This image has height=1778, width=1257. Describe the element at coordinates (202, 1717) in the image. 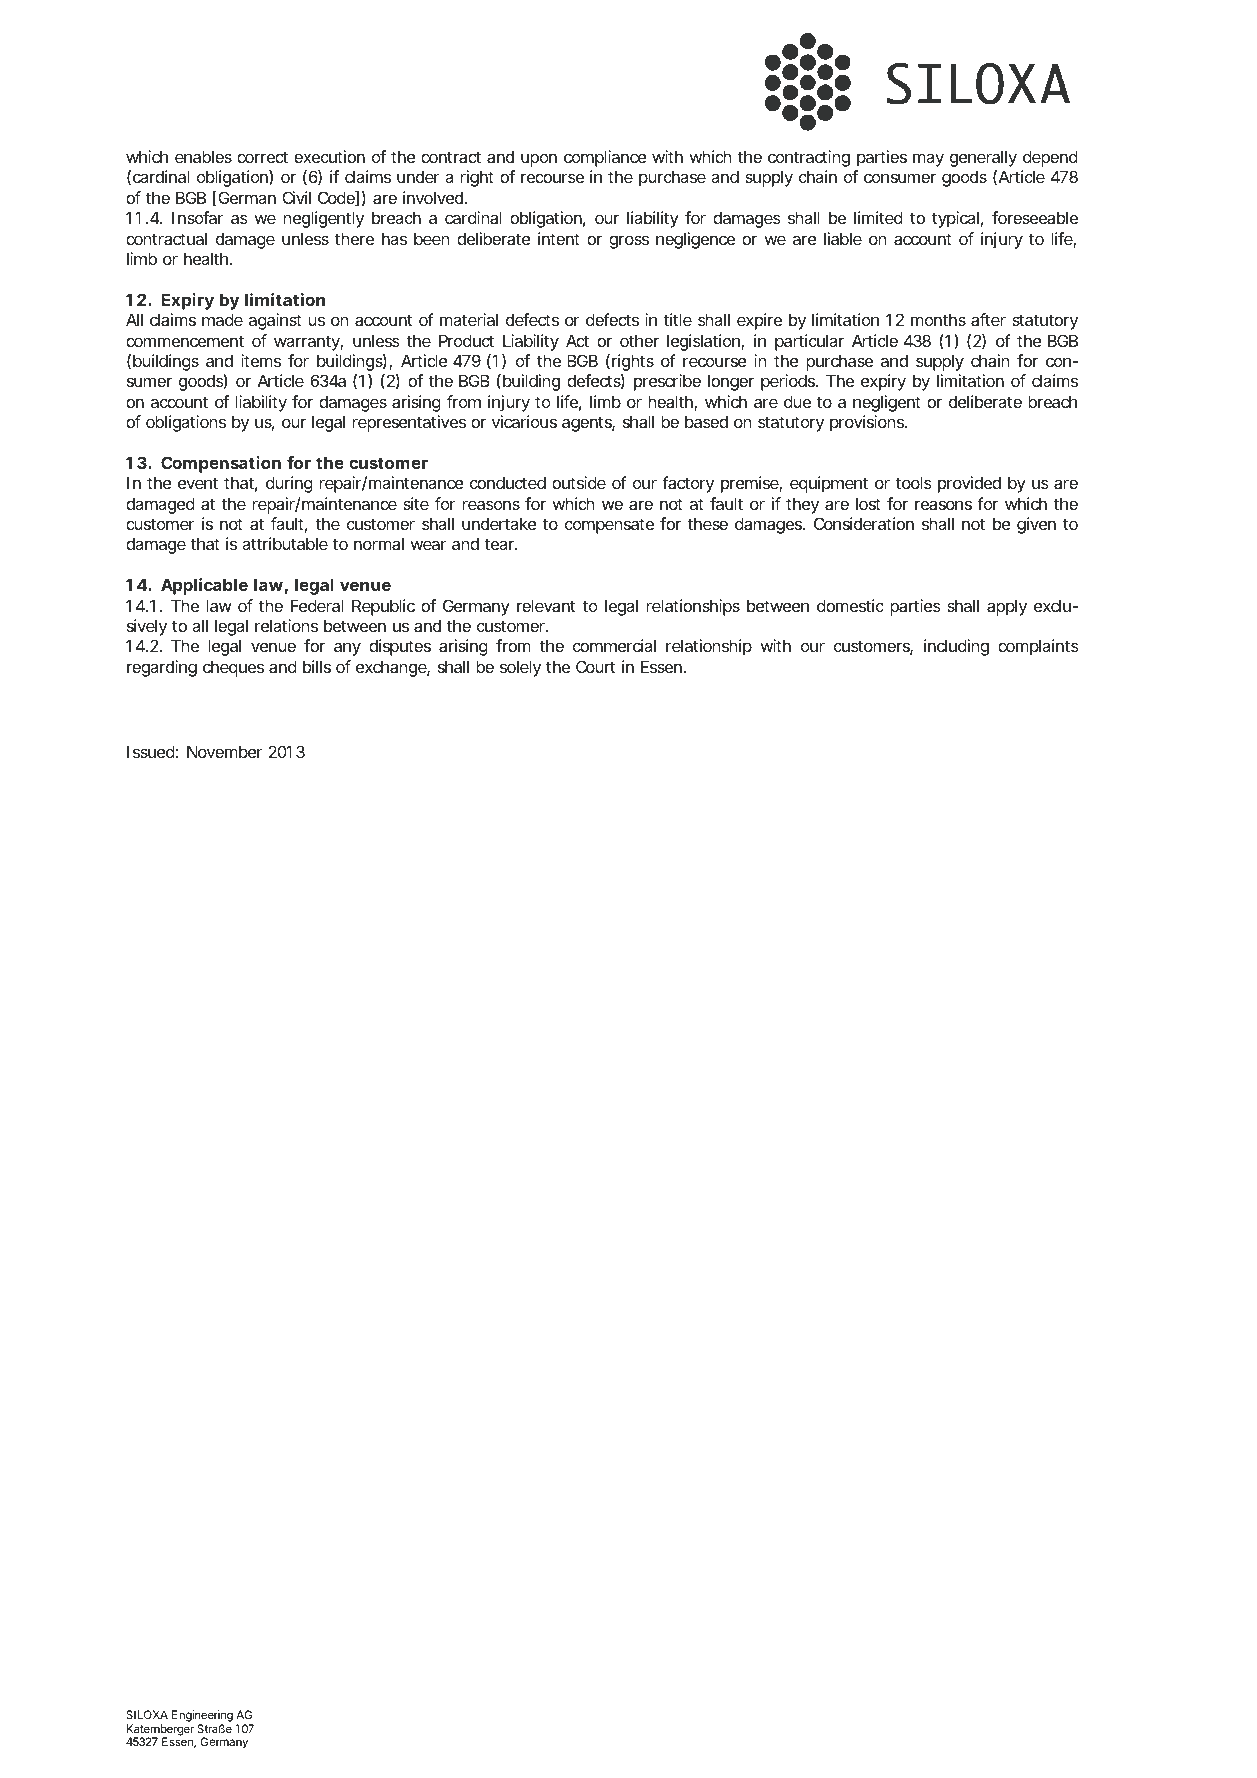

I see `Engineering` at that location.
